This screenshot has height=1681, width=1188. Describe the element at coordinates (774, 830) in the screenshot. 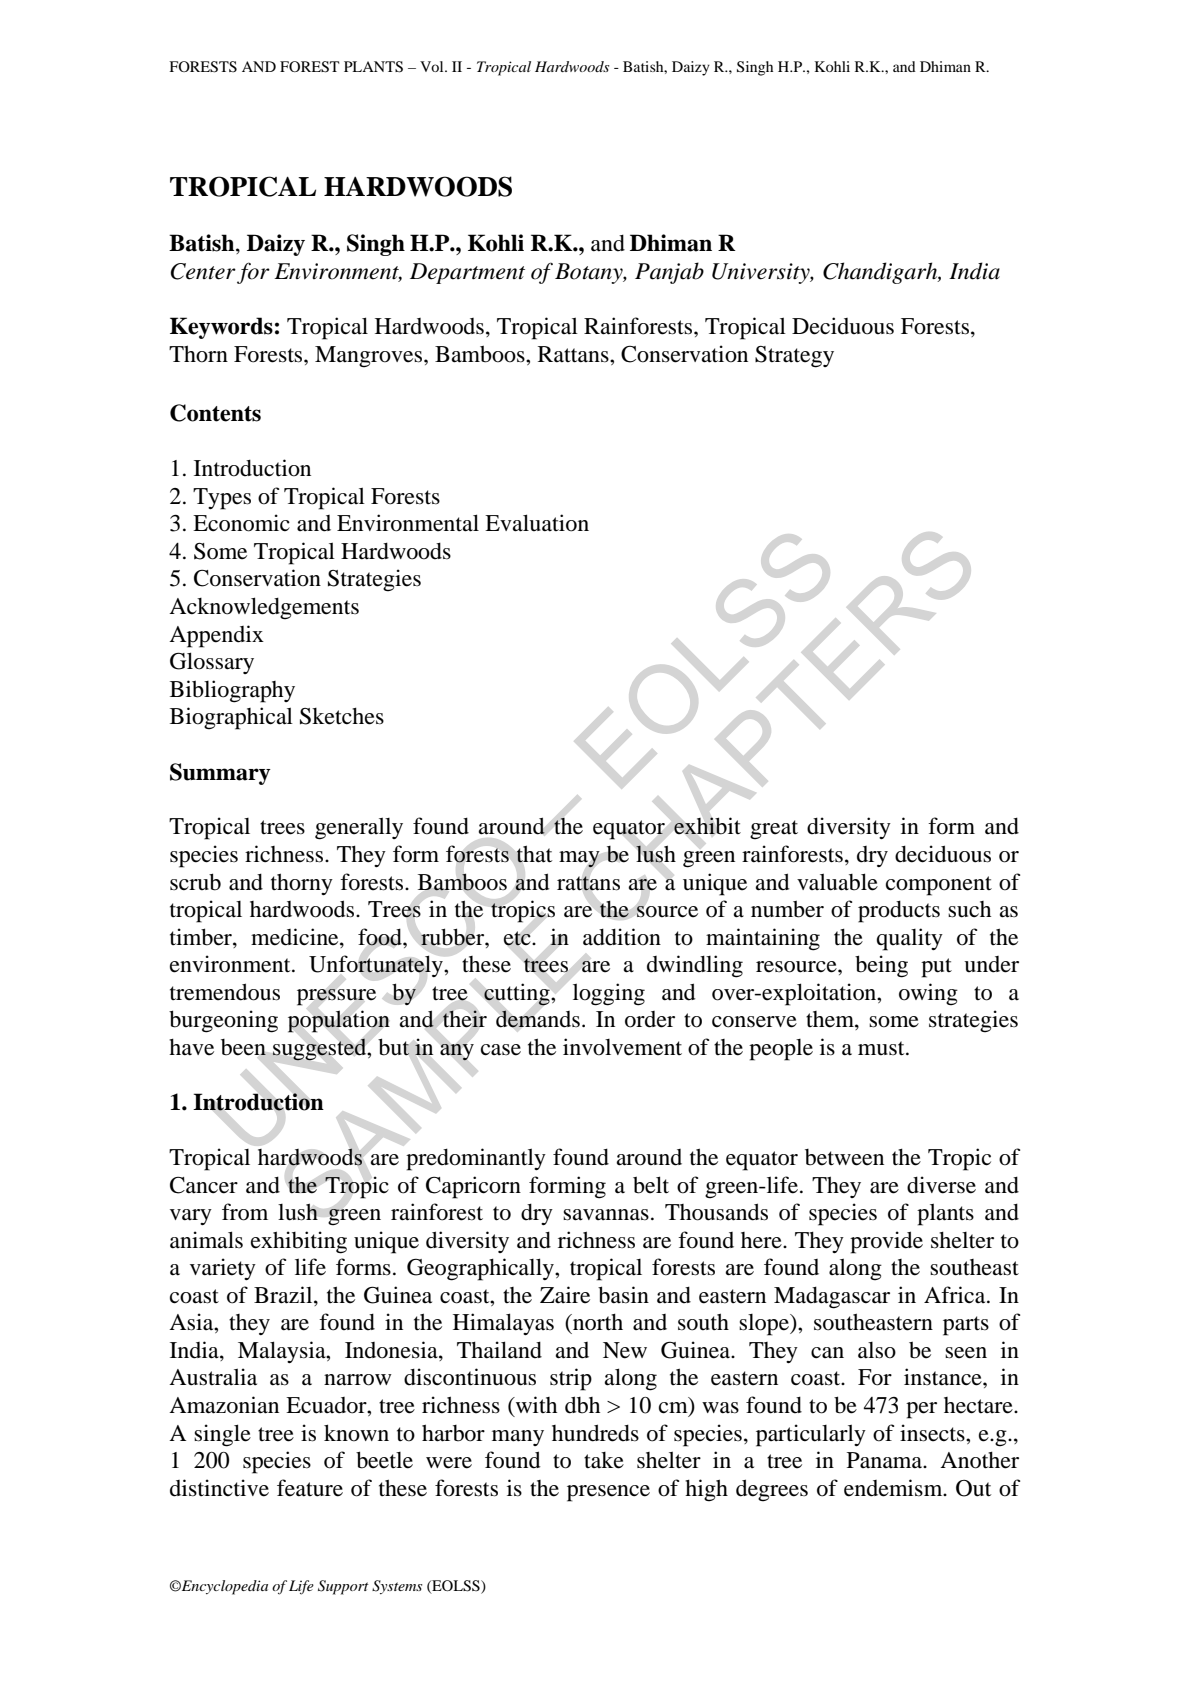

I see `great` at that location.
